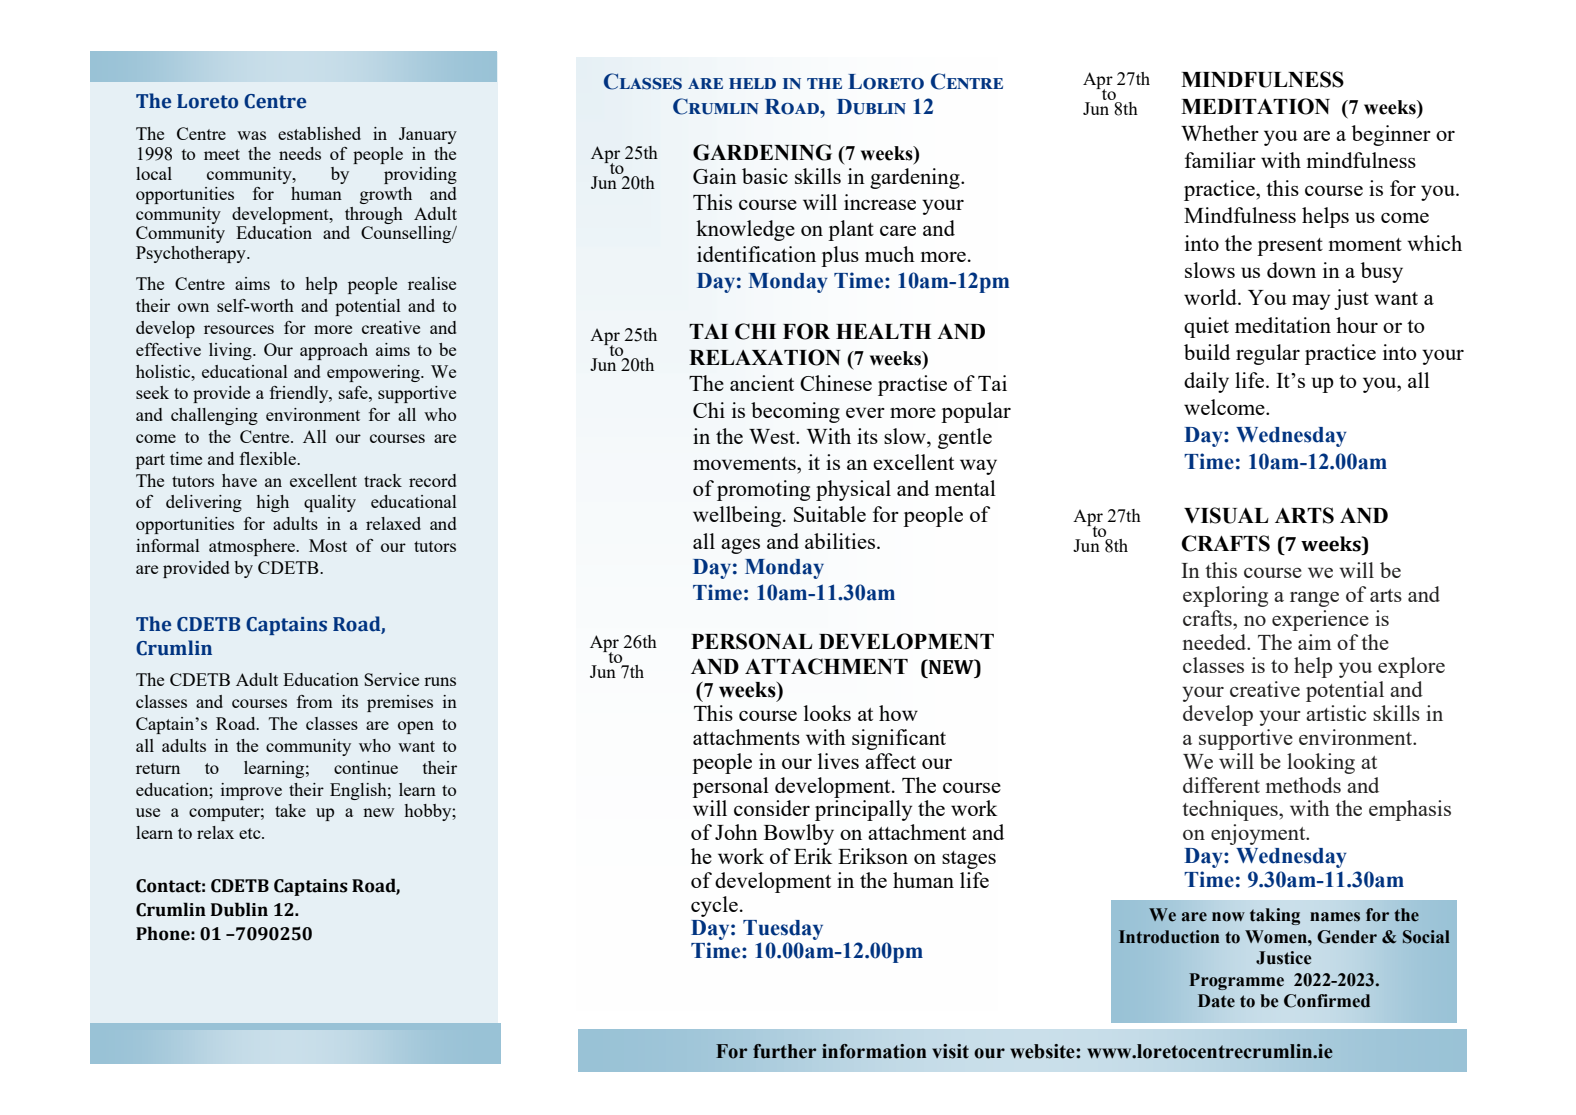 The height and width of the image is (1115, 1576). What do you see at coordinates (214, 416) in the image?
I see `challenging` at bounding box center [214, 416].
